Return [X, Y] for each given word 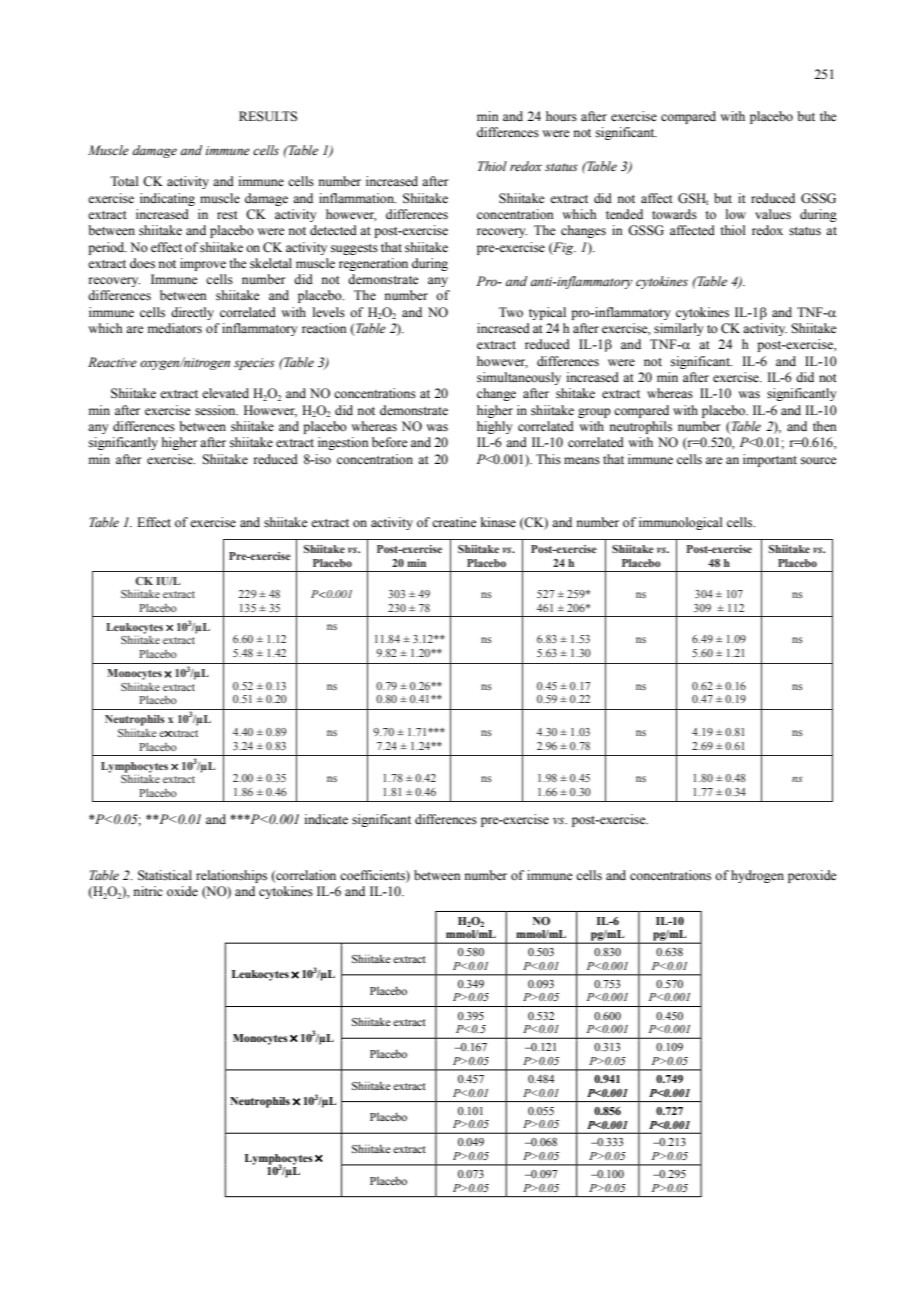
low [736, 214]
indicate [326, 819]
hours [561, 116]
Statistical [165, 875]
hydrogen [757, 876]
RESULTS [268, 116]
